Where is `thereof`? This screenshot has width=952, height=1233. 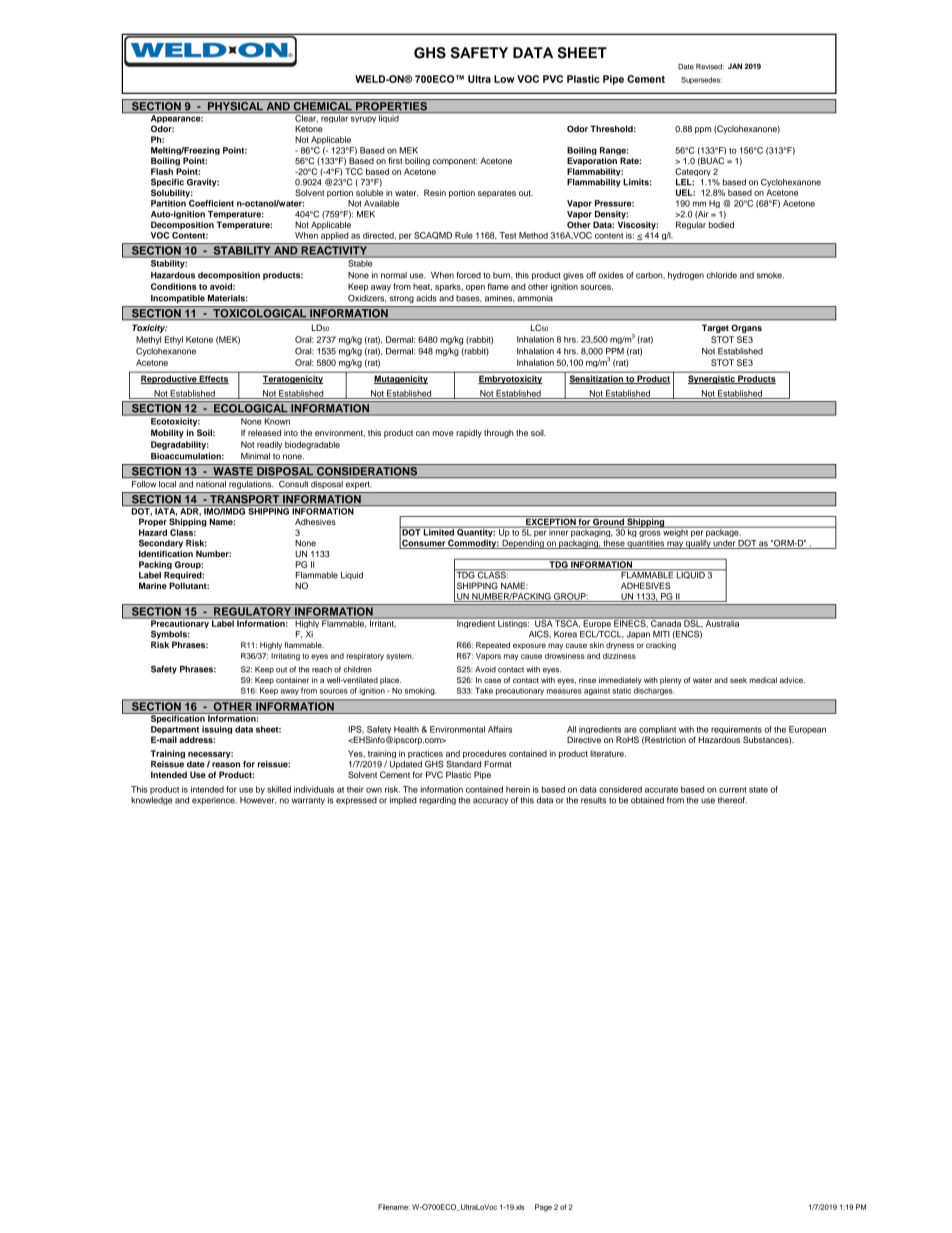
thereof is located at coordinates (732, 800).
